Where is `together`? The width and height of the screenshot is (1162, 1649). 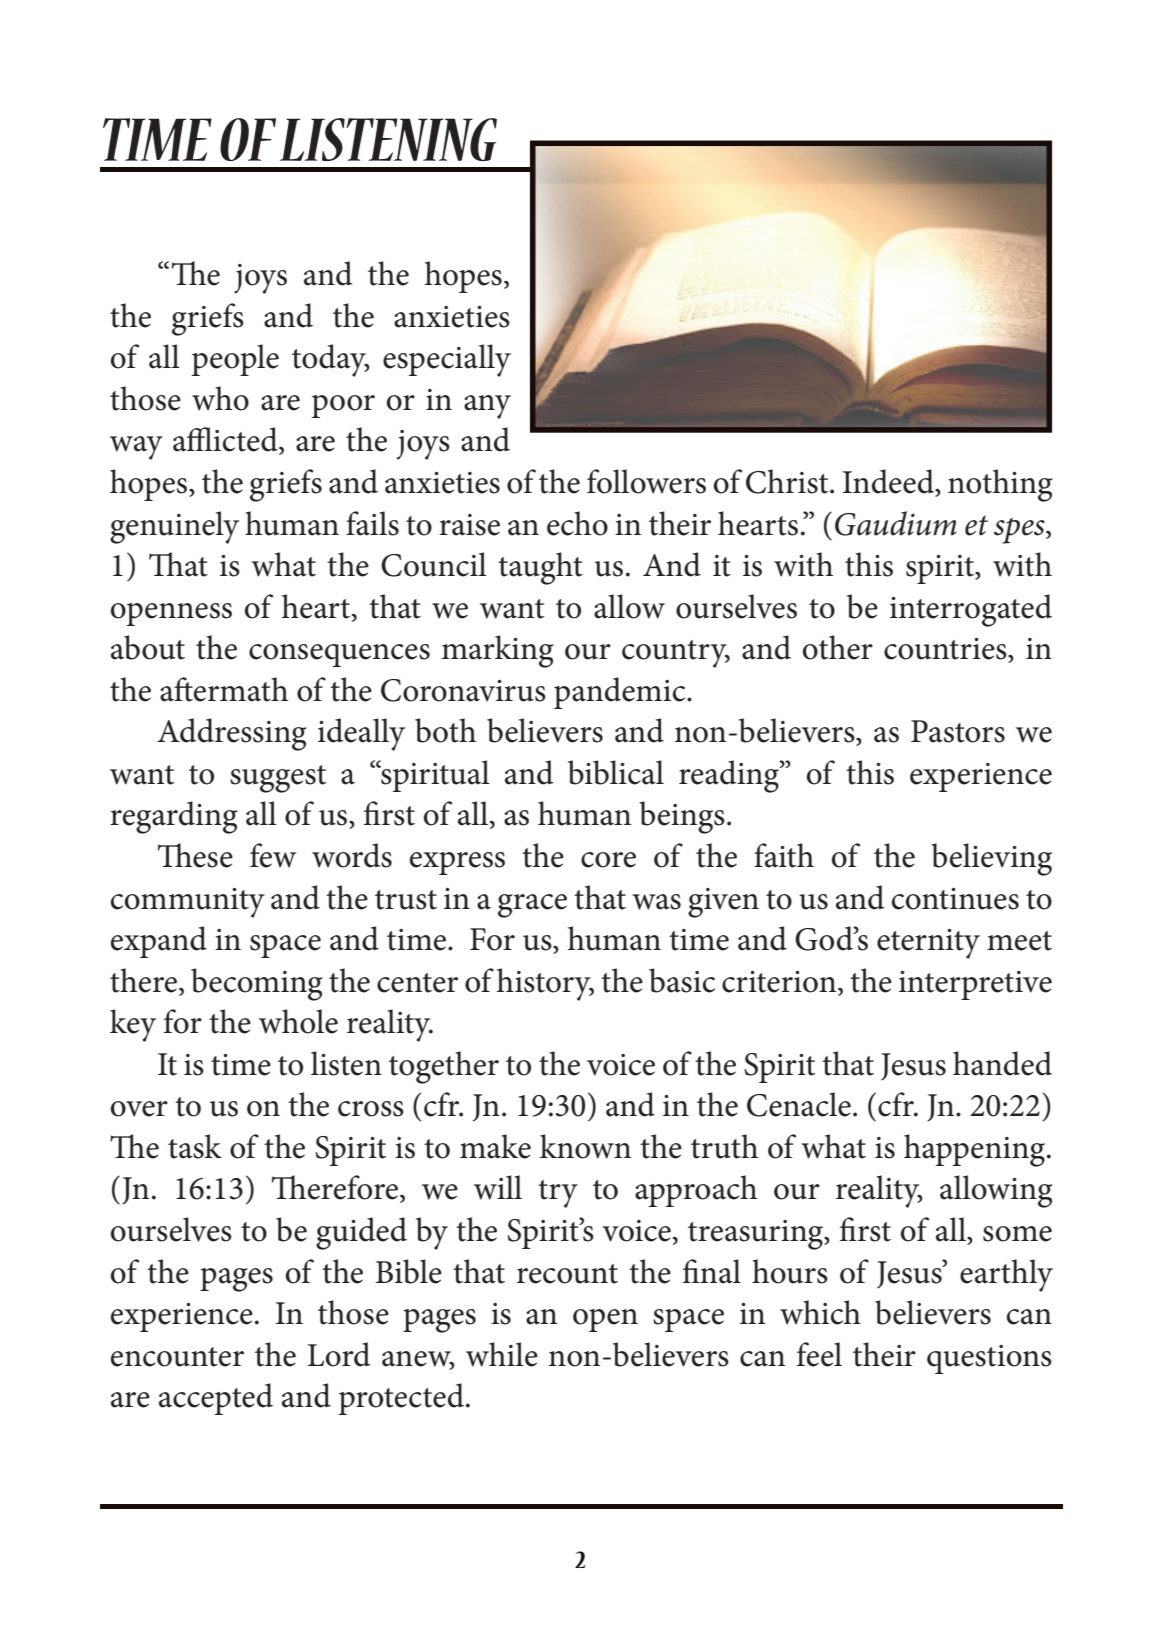
together is located at coordinates (444, 1067).
